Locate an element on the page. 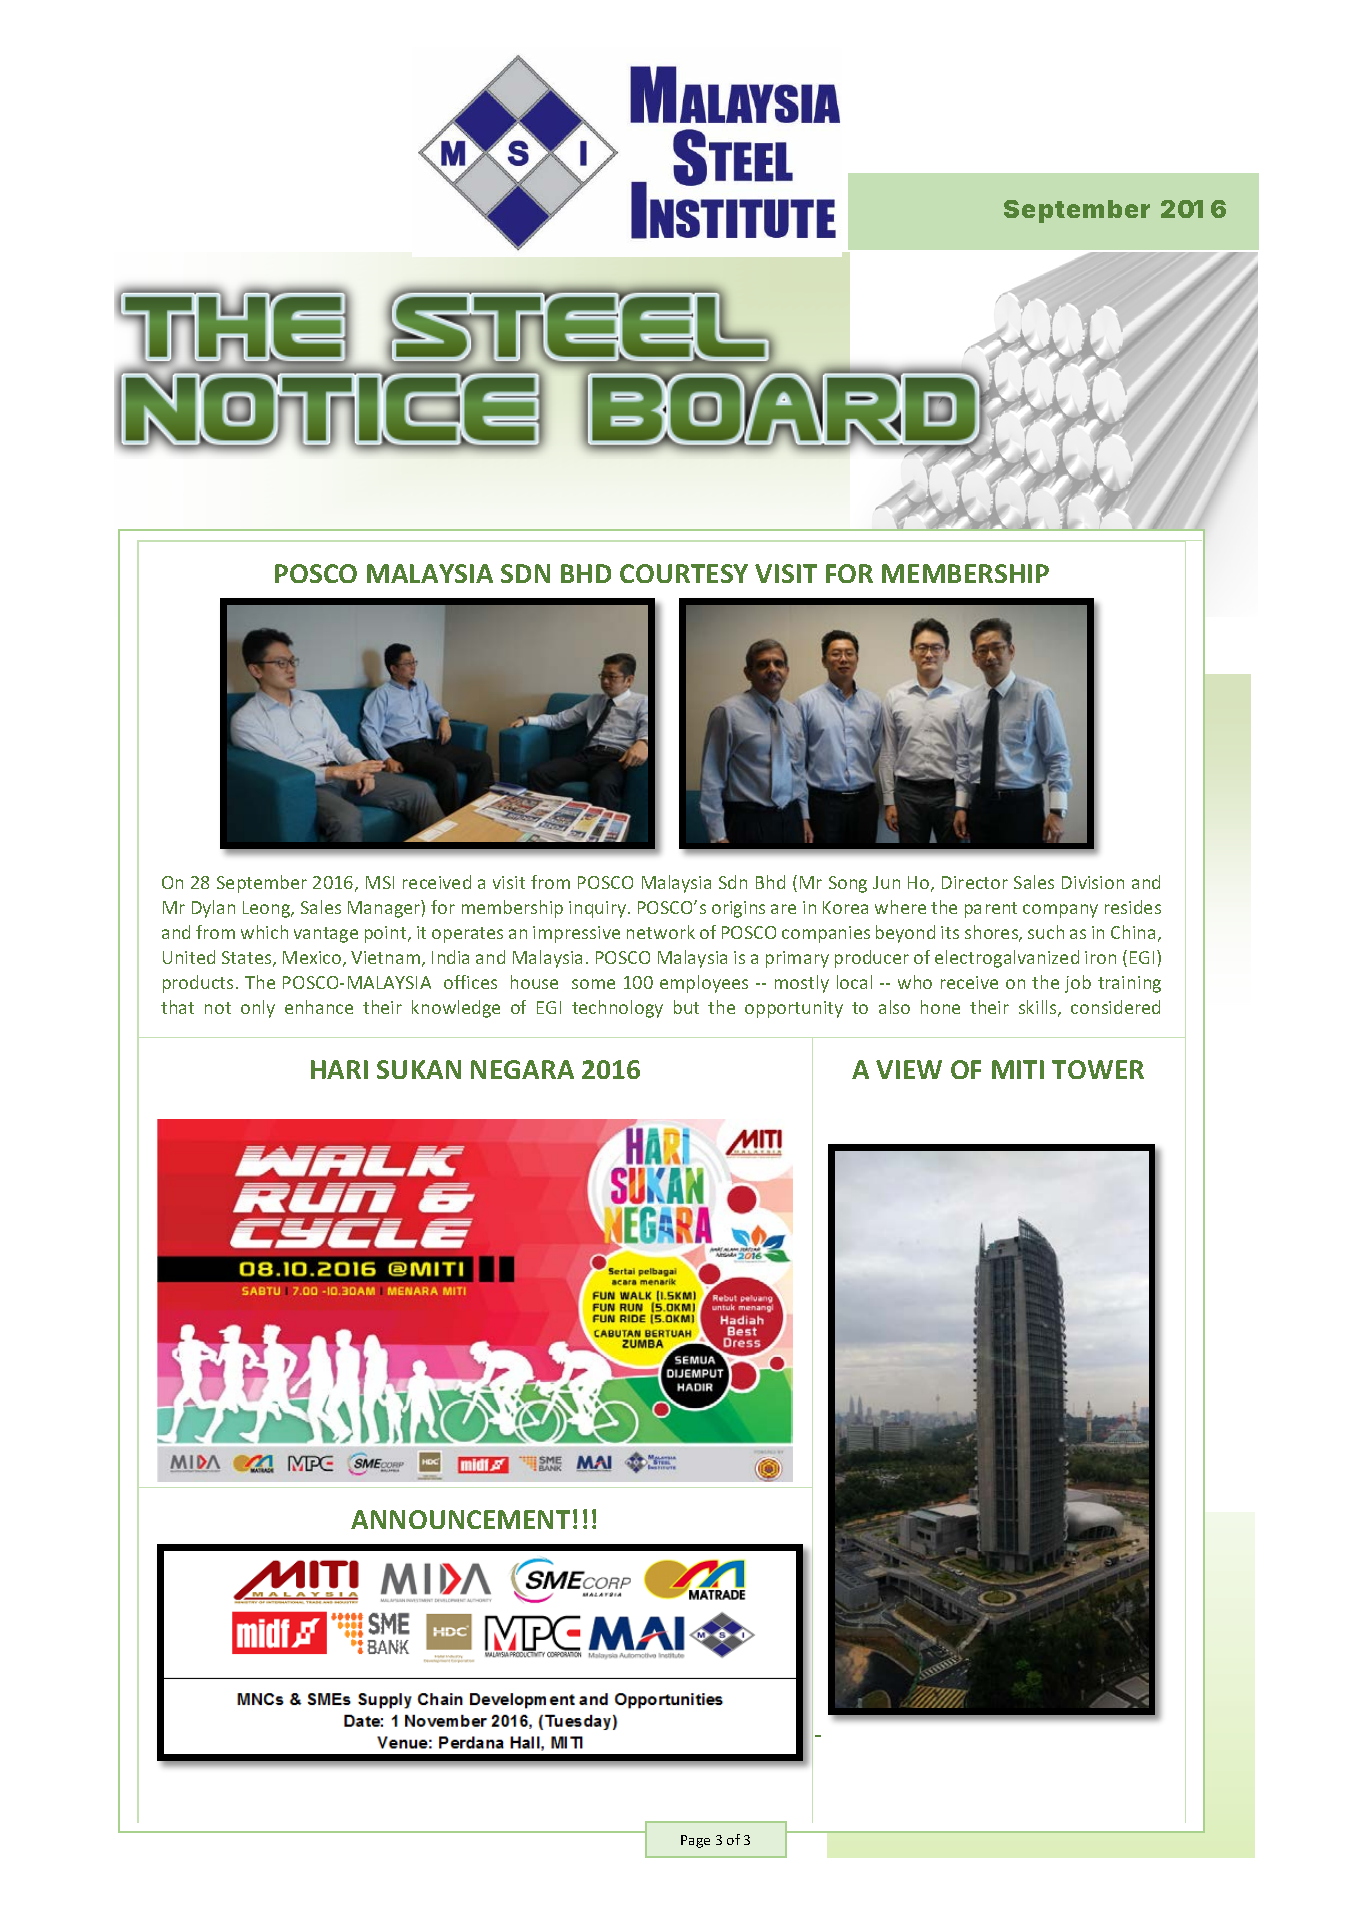  TOWER is located at coordinates (1098, 1069).
